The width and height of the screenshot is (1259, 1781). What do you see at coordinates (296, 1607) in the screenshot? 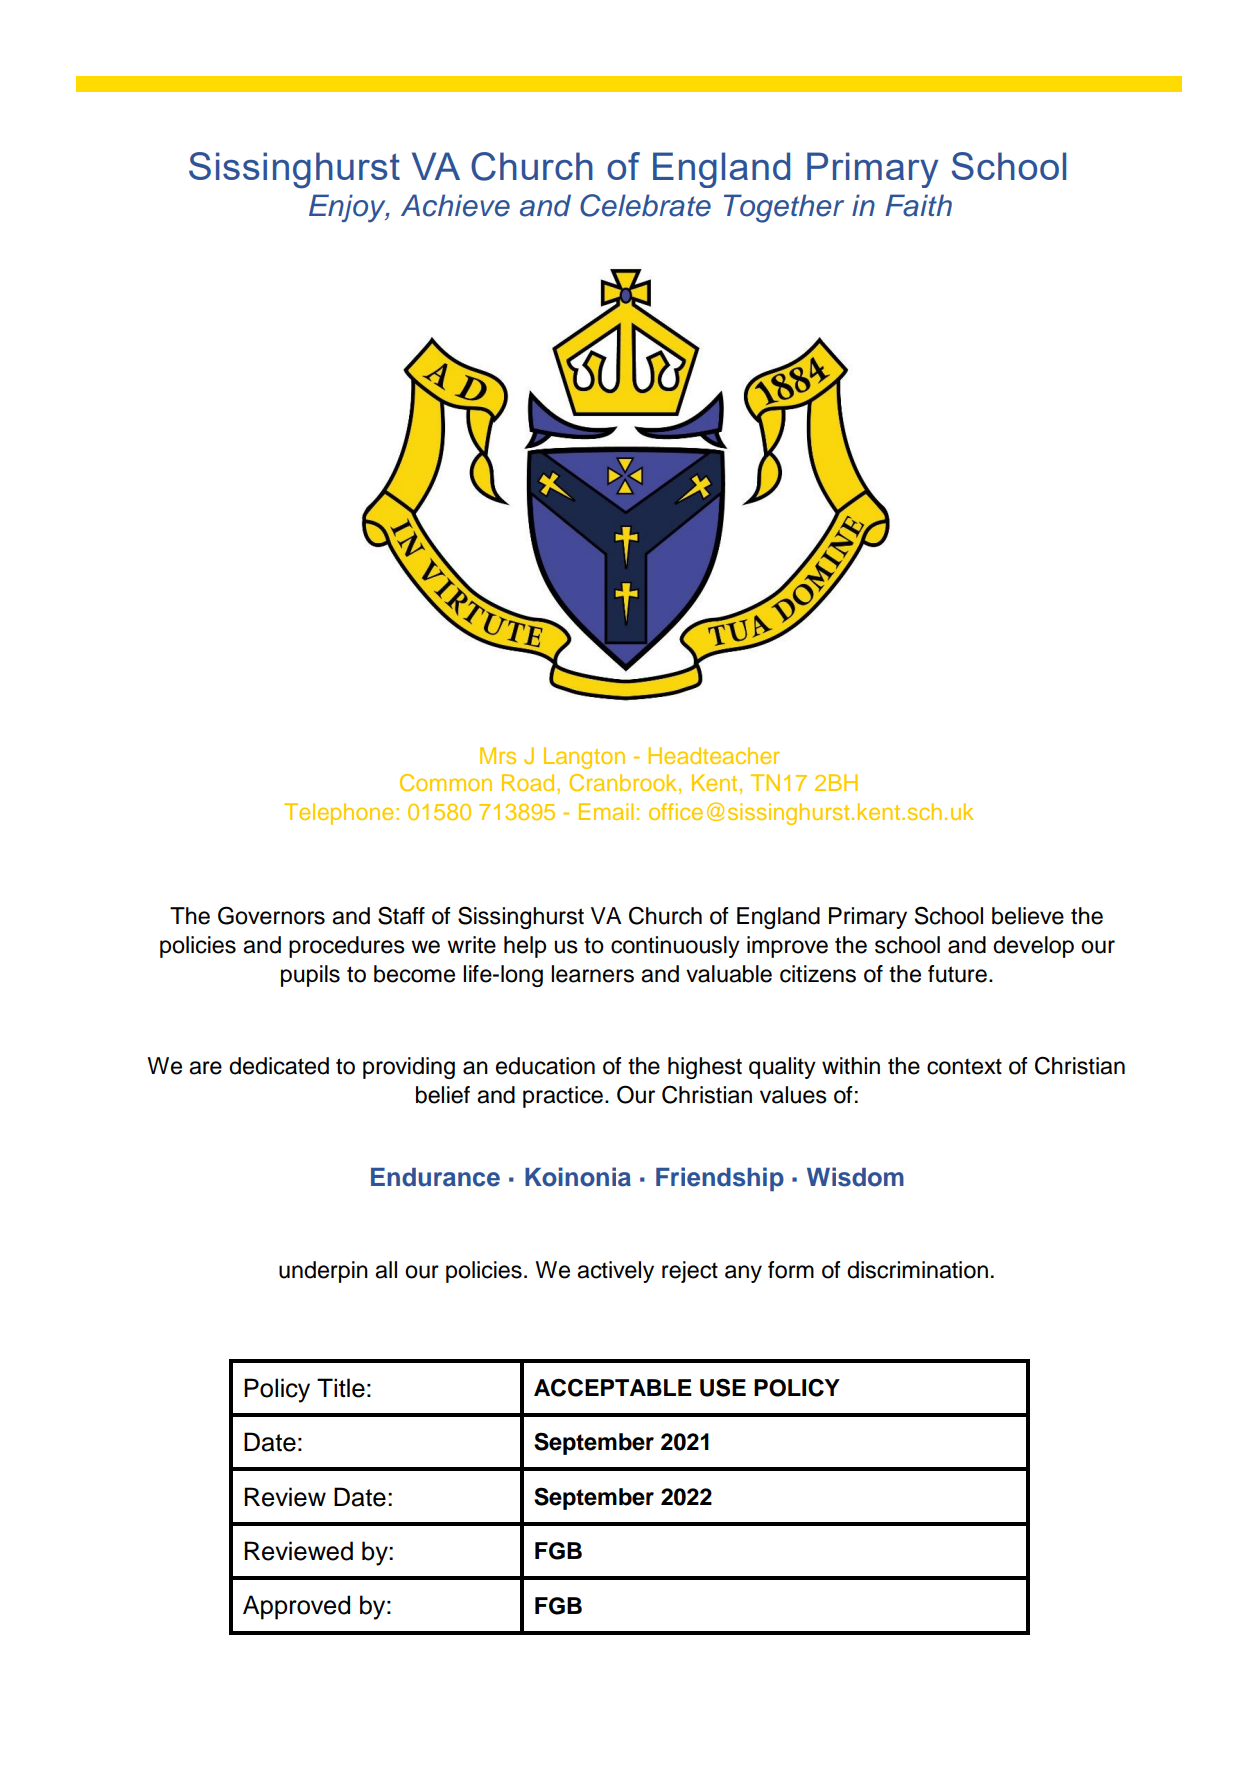
I see `Approved` at bounding box center [296, 1607].
